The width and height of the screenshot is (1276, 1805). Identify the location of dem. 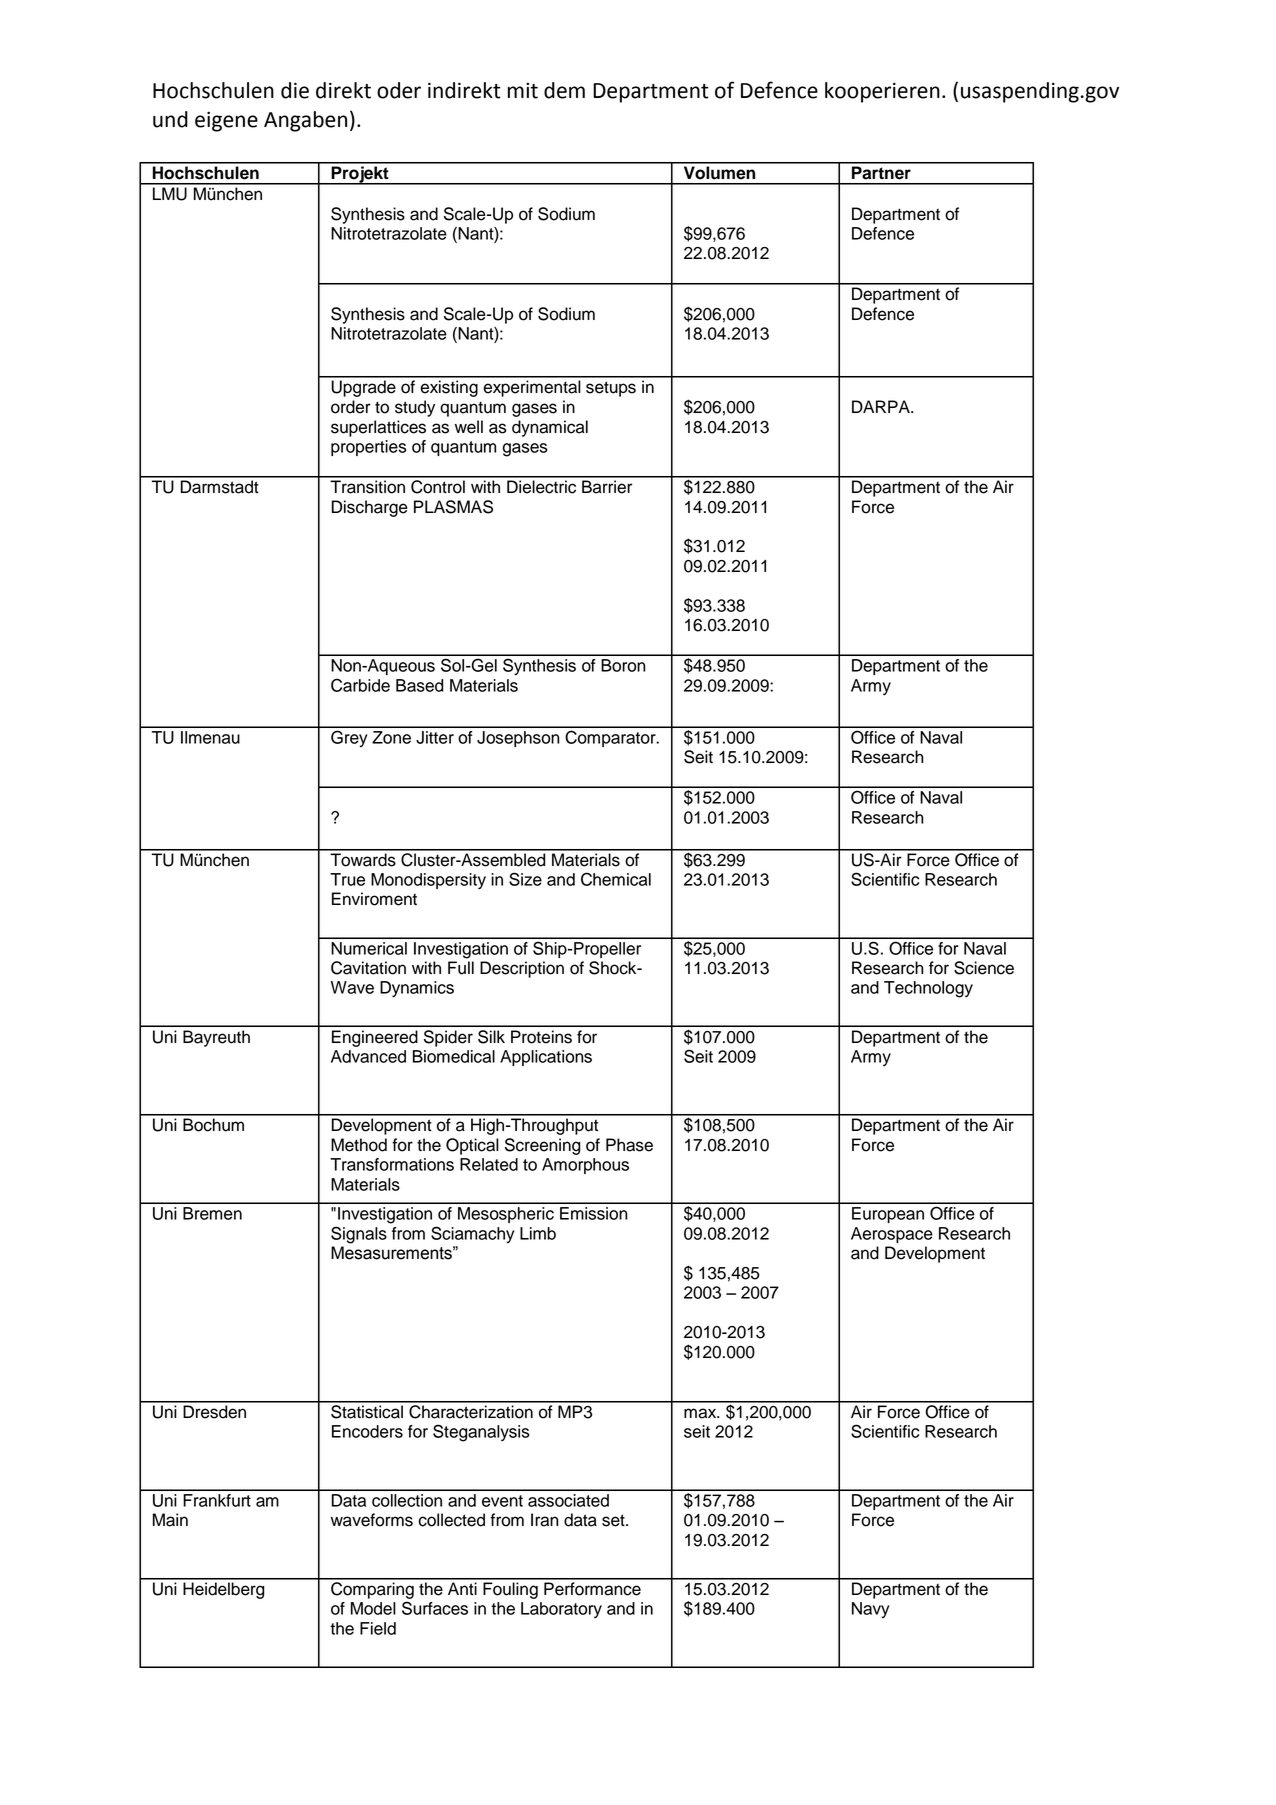
(564, 90).
